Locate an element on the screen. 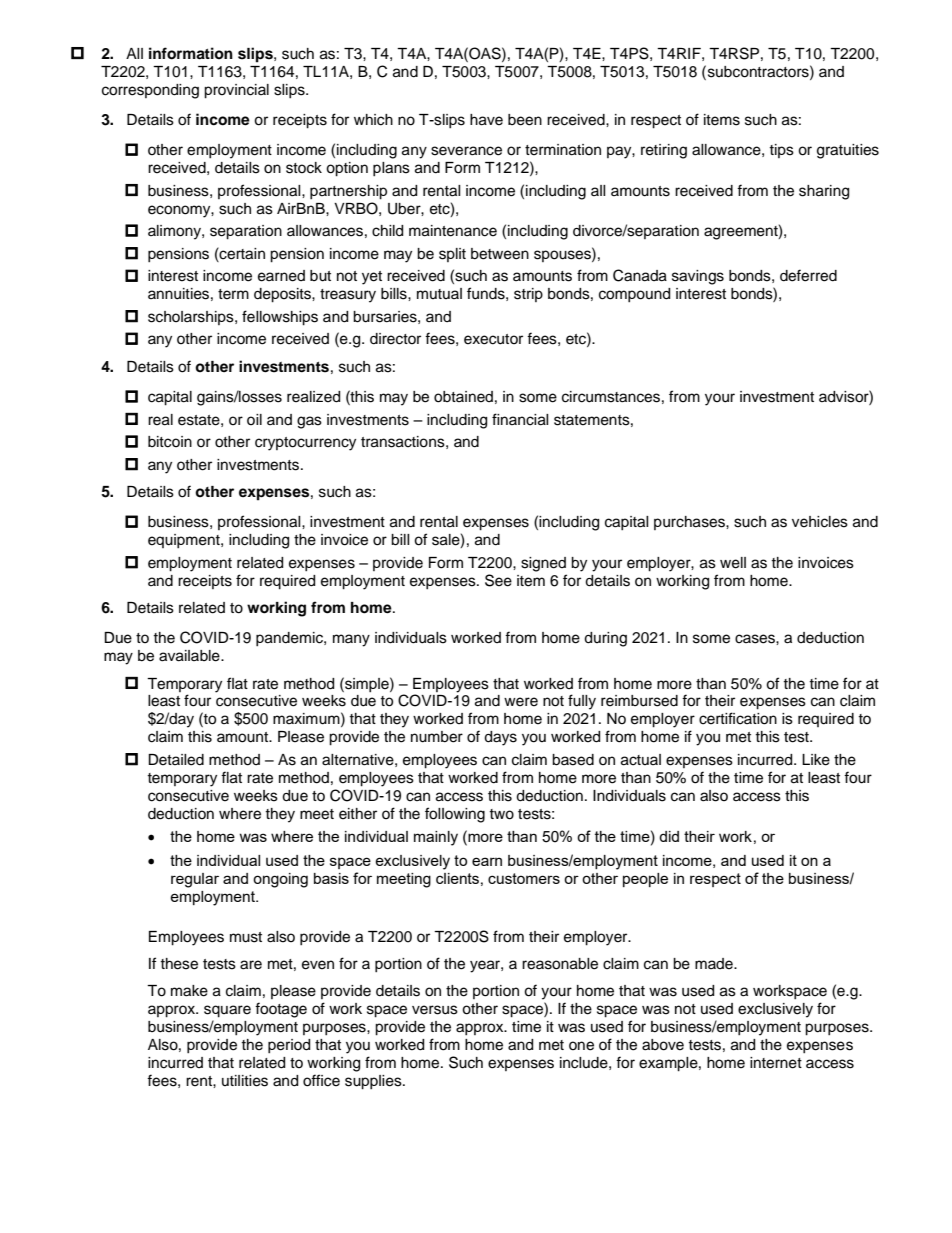 This screenshot has height=1233, width=952. executor is located at coordinates (493, 339).
